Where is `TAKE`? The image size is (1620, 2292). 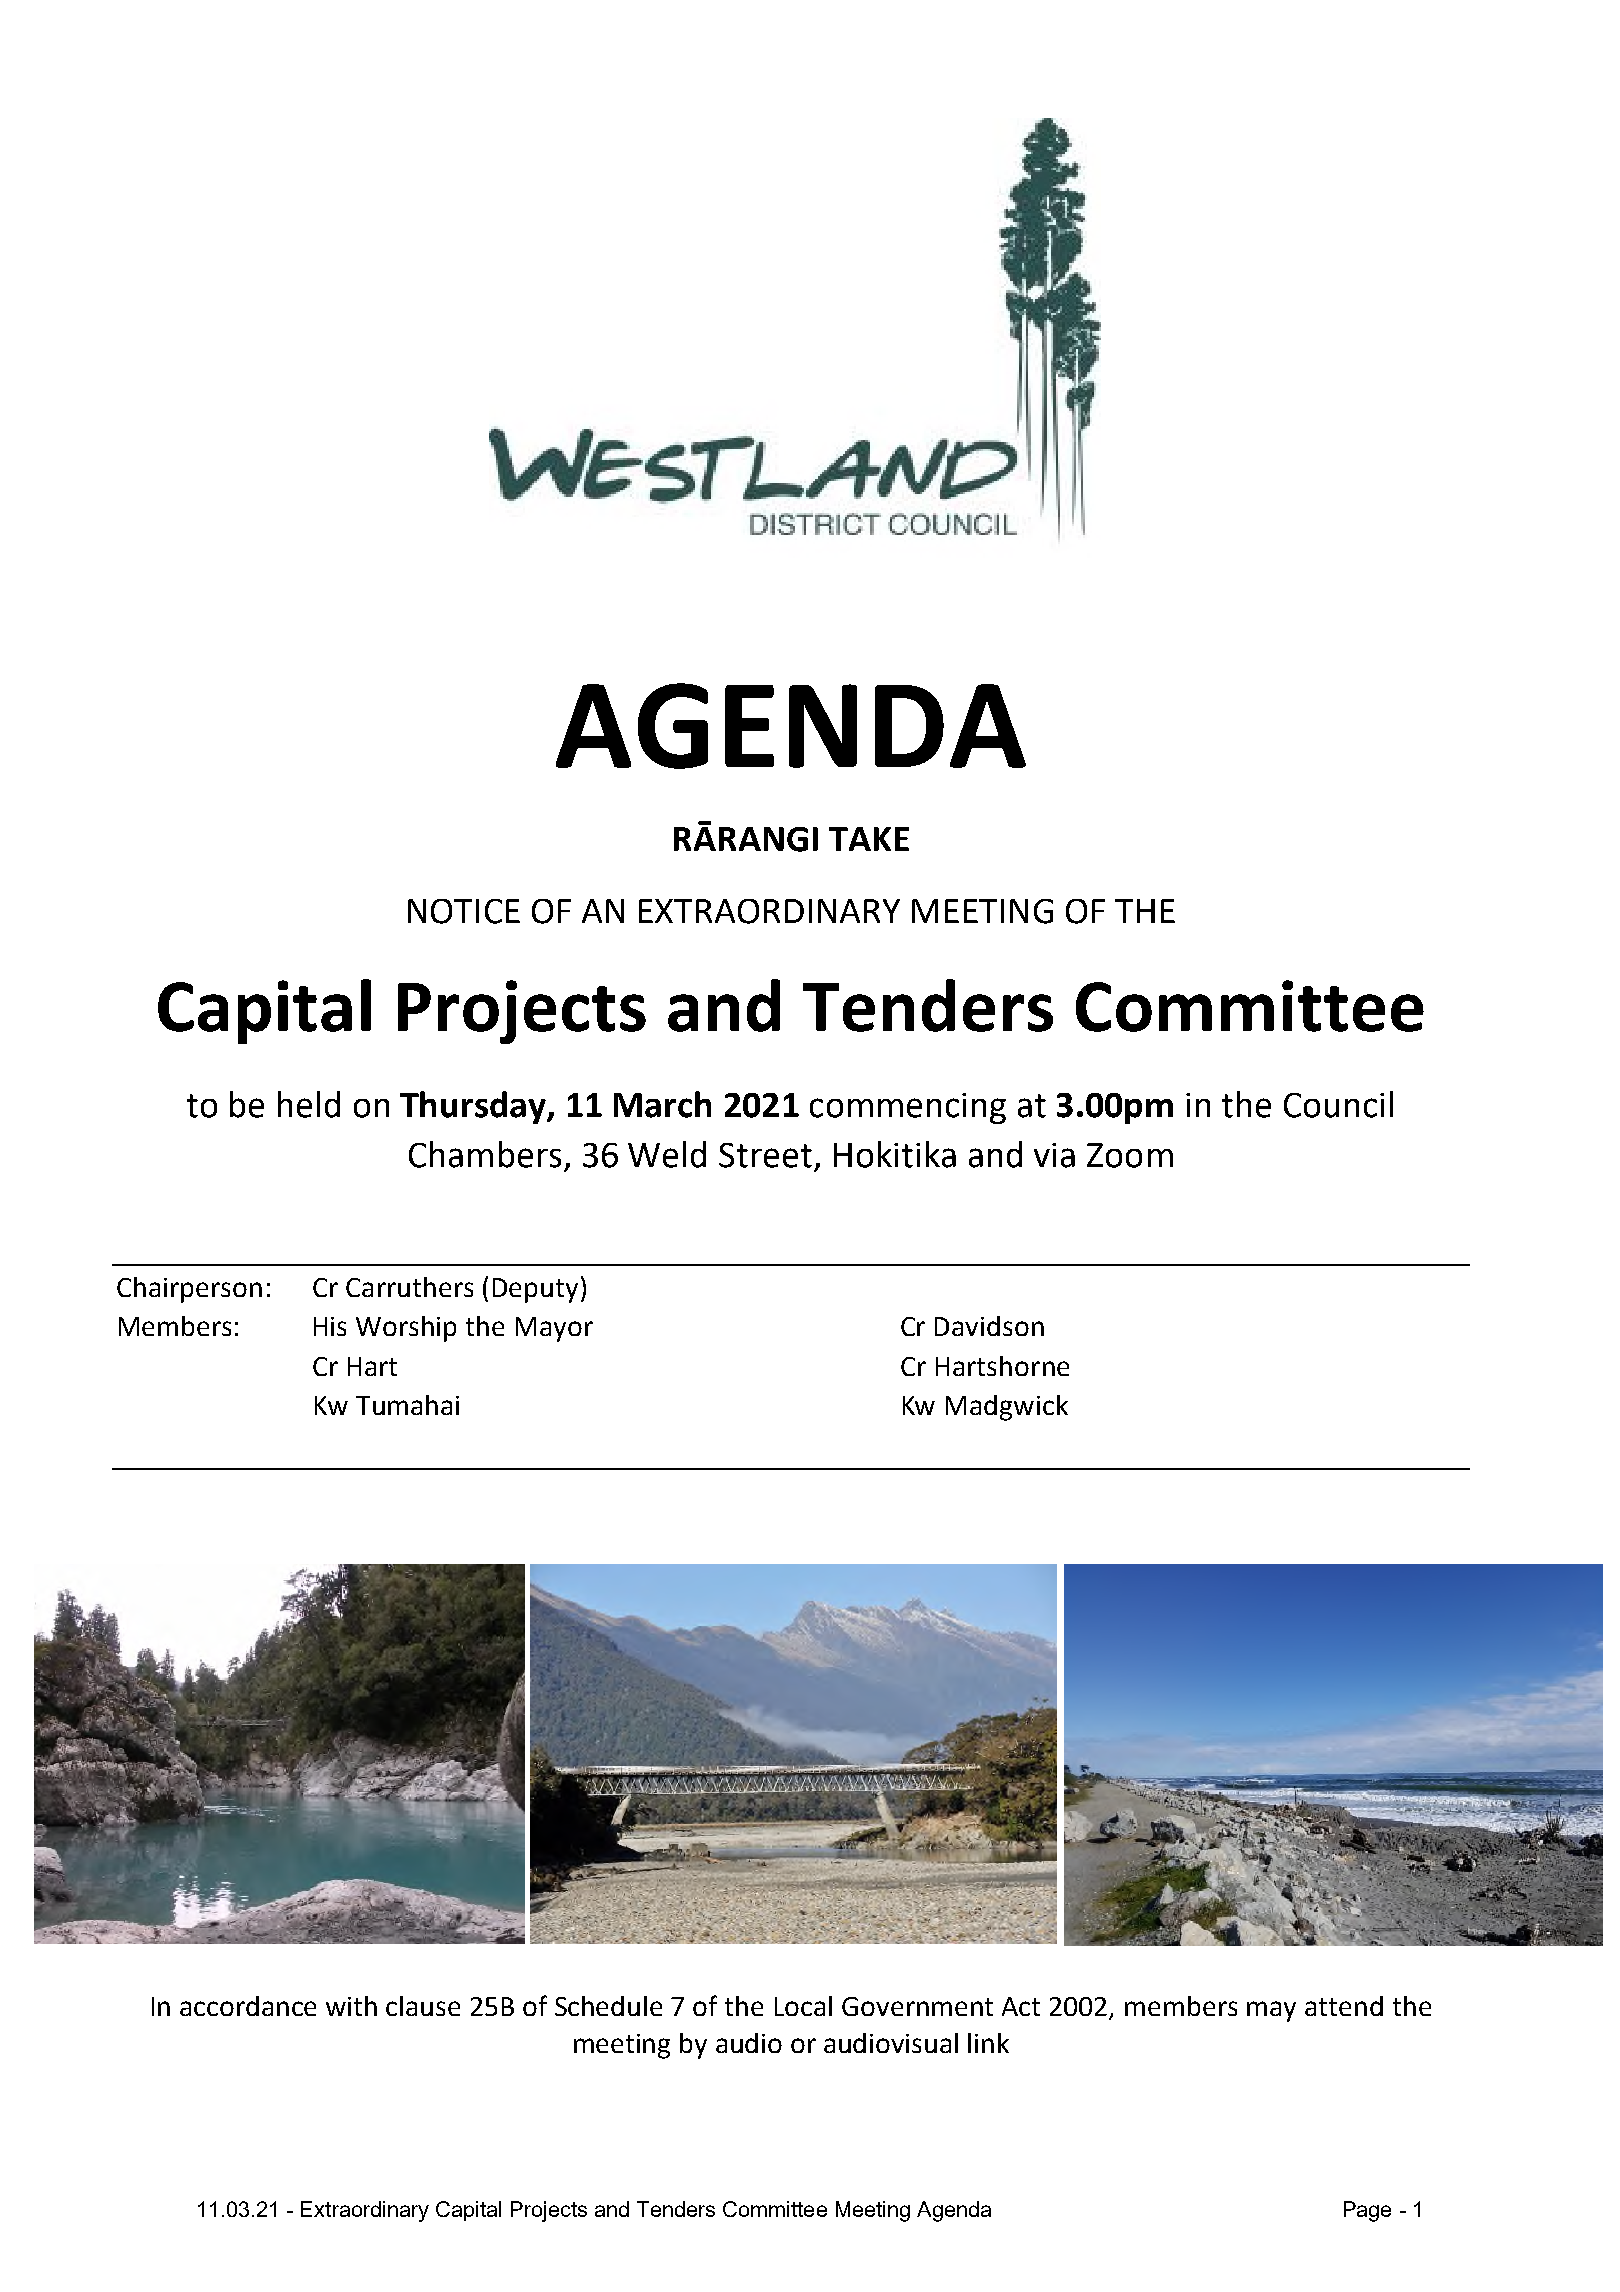
TAKE is located at coordinates (869, 839).
